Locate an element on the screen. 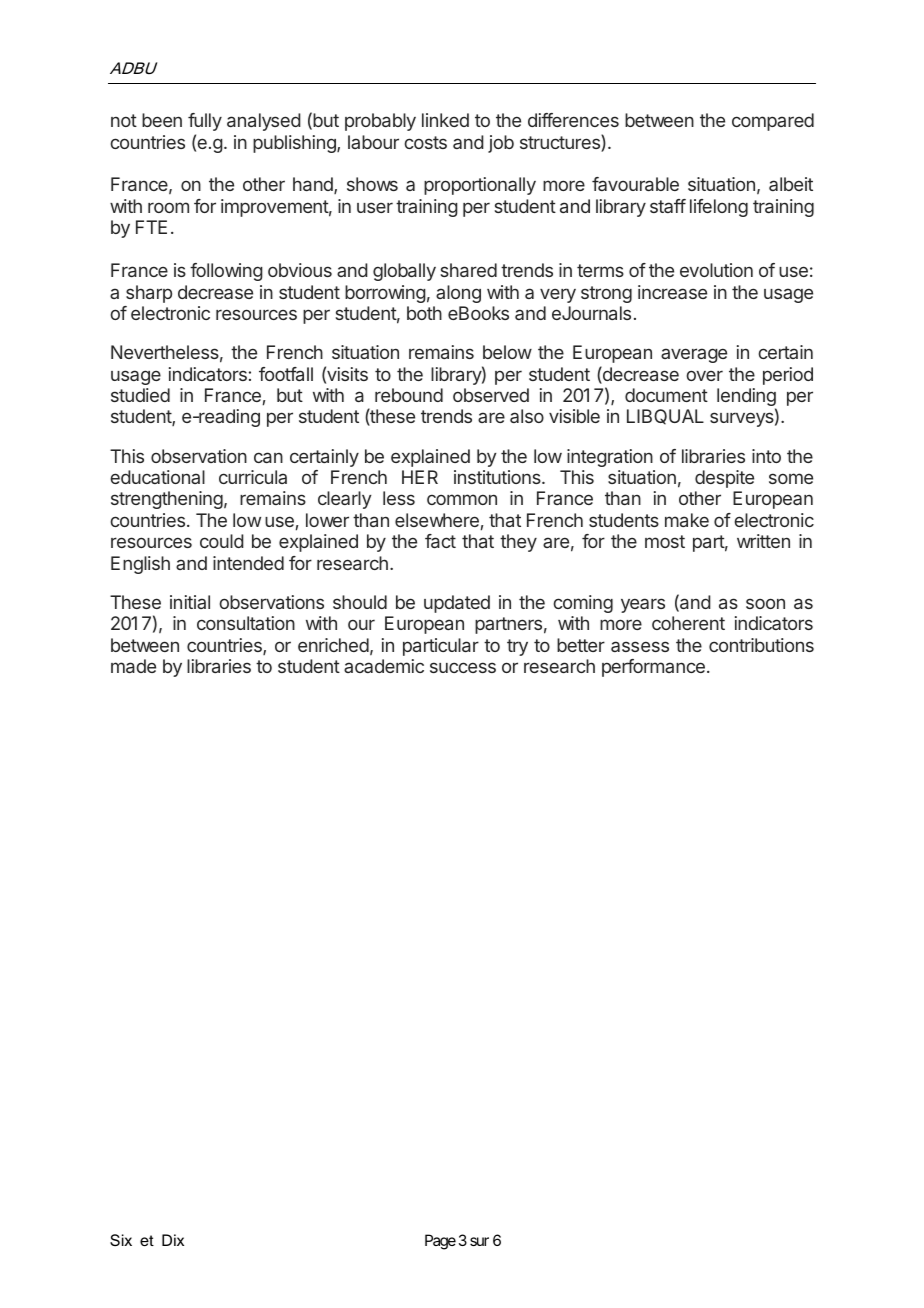  performance is located at coordinates (653, 668).
